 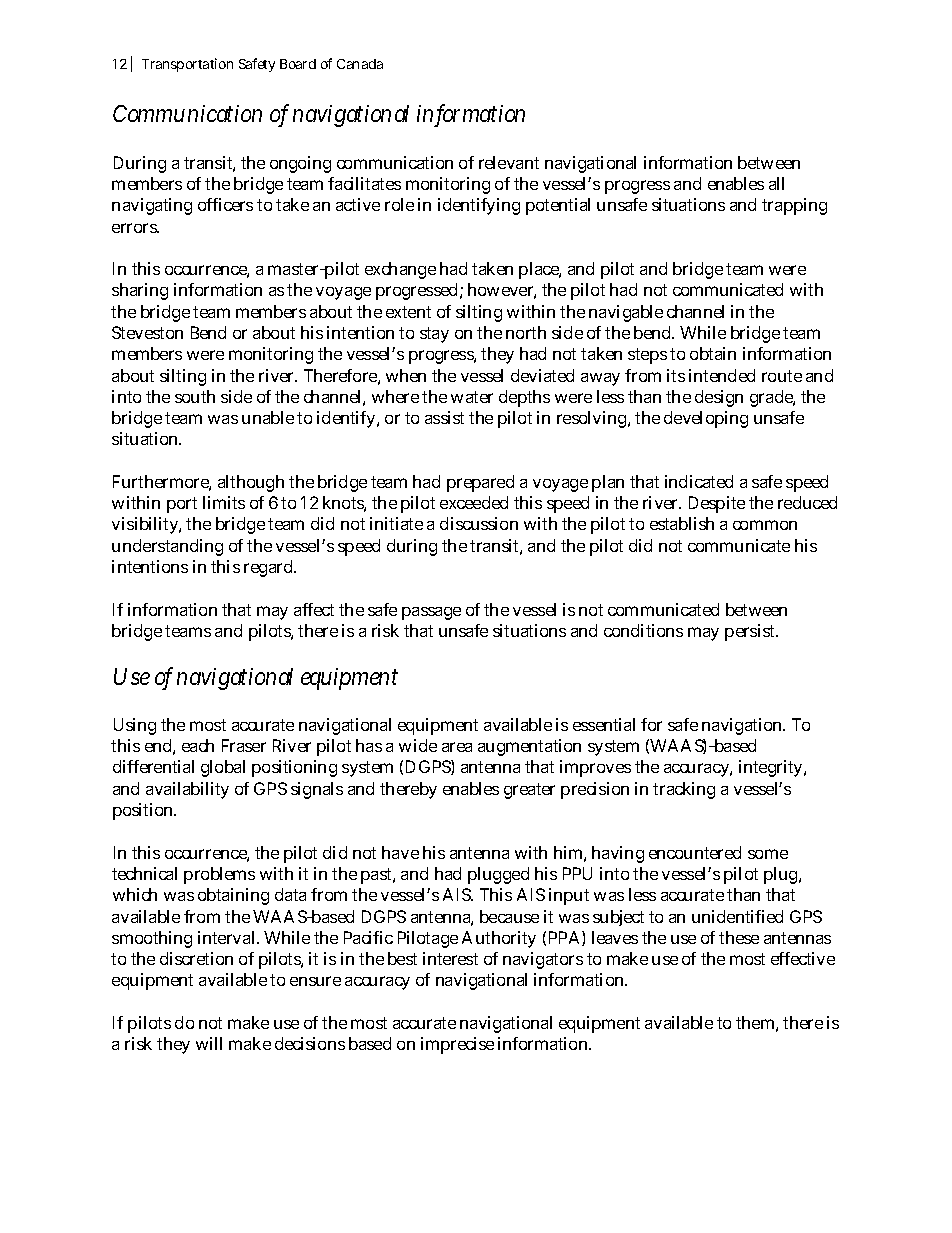 I want to click on relevant, so click(x=509, y=162).
